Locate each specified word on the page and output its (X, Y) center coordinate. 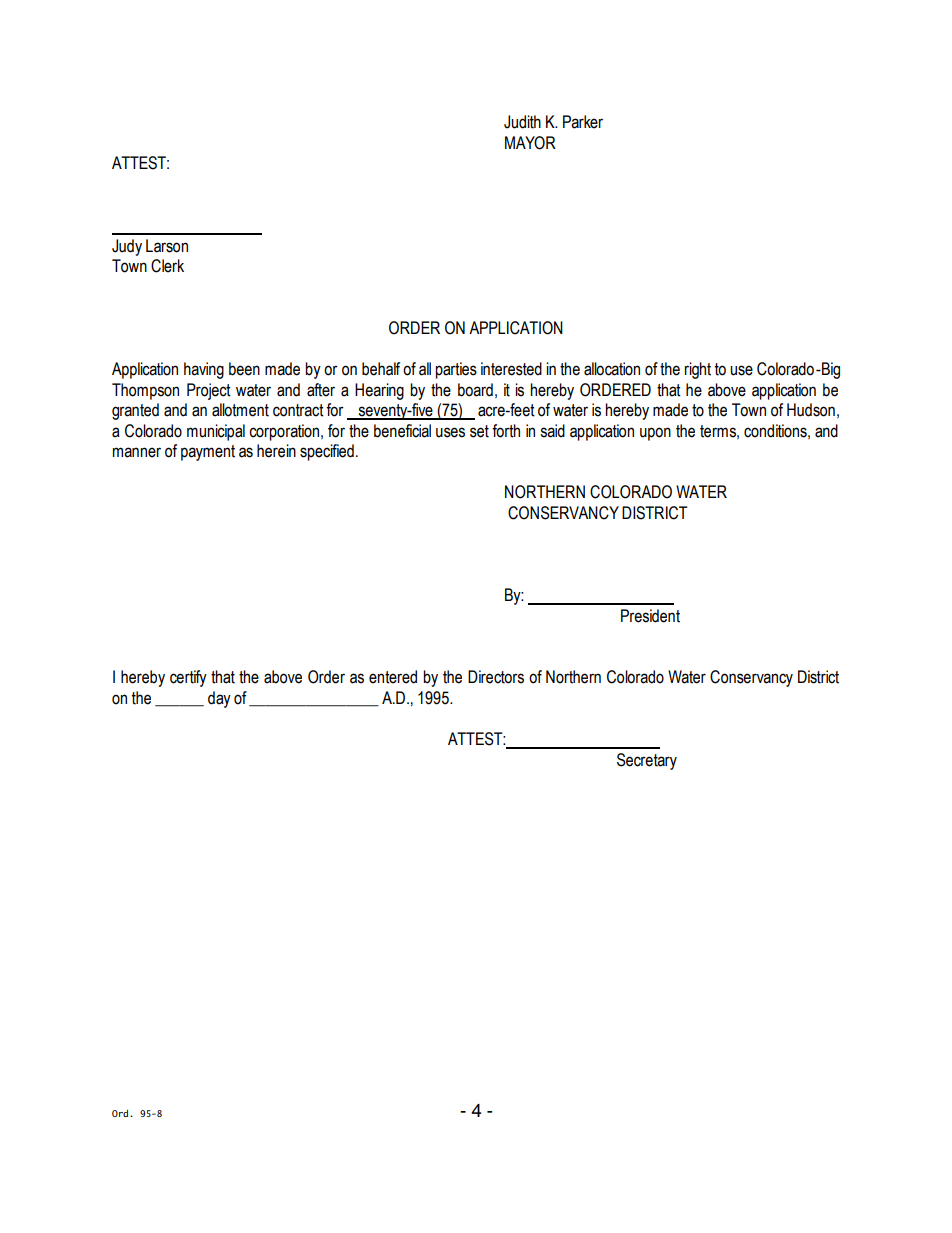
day (219, 699)
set (479, 431)
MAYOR (530, 143)
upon (655, 434)
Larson (167, 246)
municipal (216, 432)
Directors (496, 677)
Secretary (647, 761)
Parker (583, 122)
